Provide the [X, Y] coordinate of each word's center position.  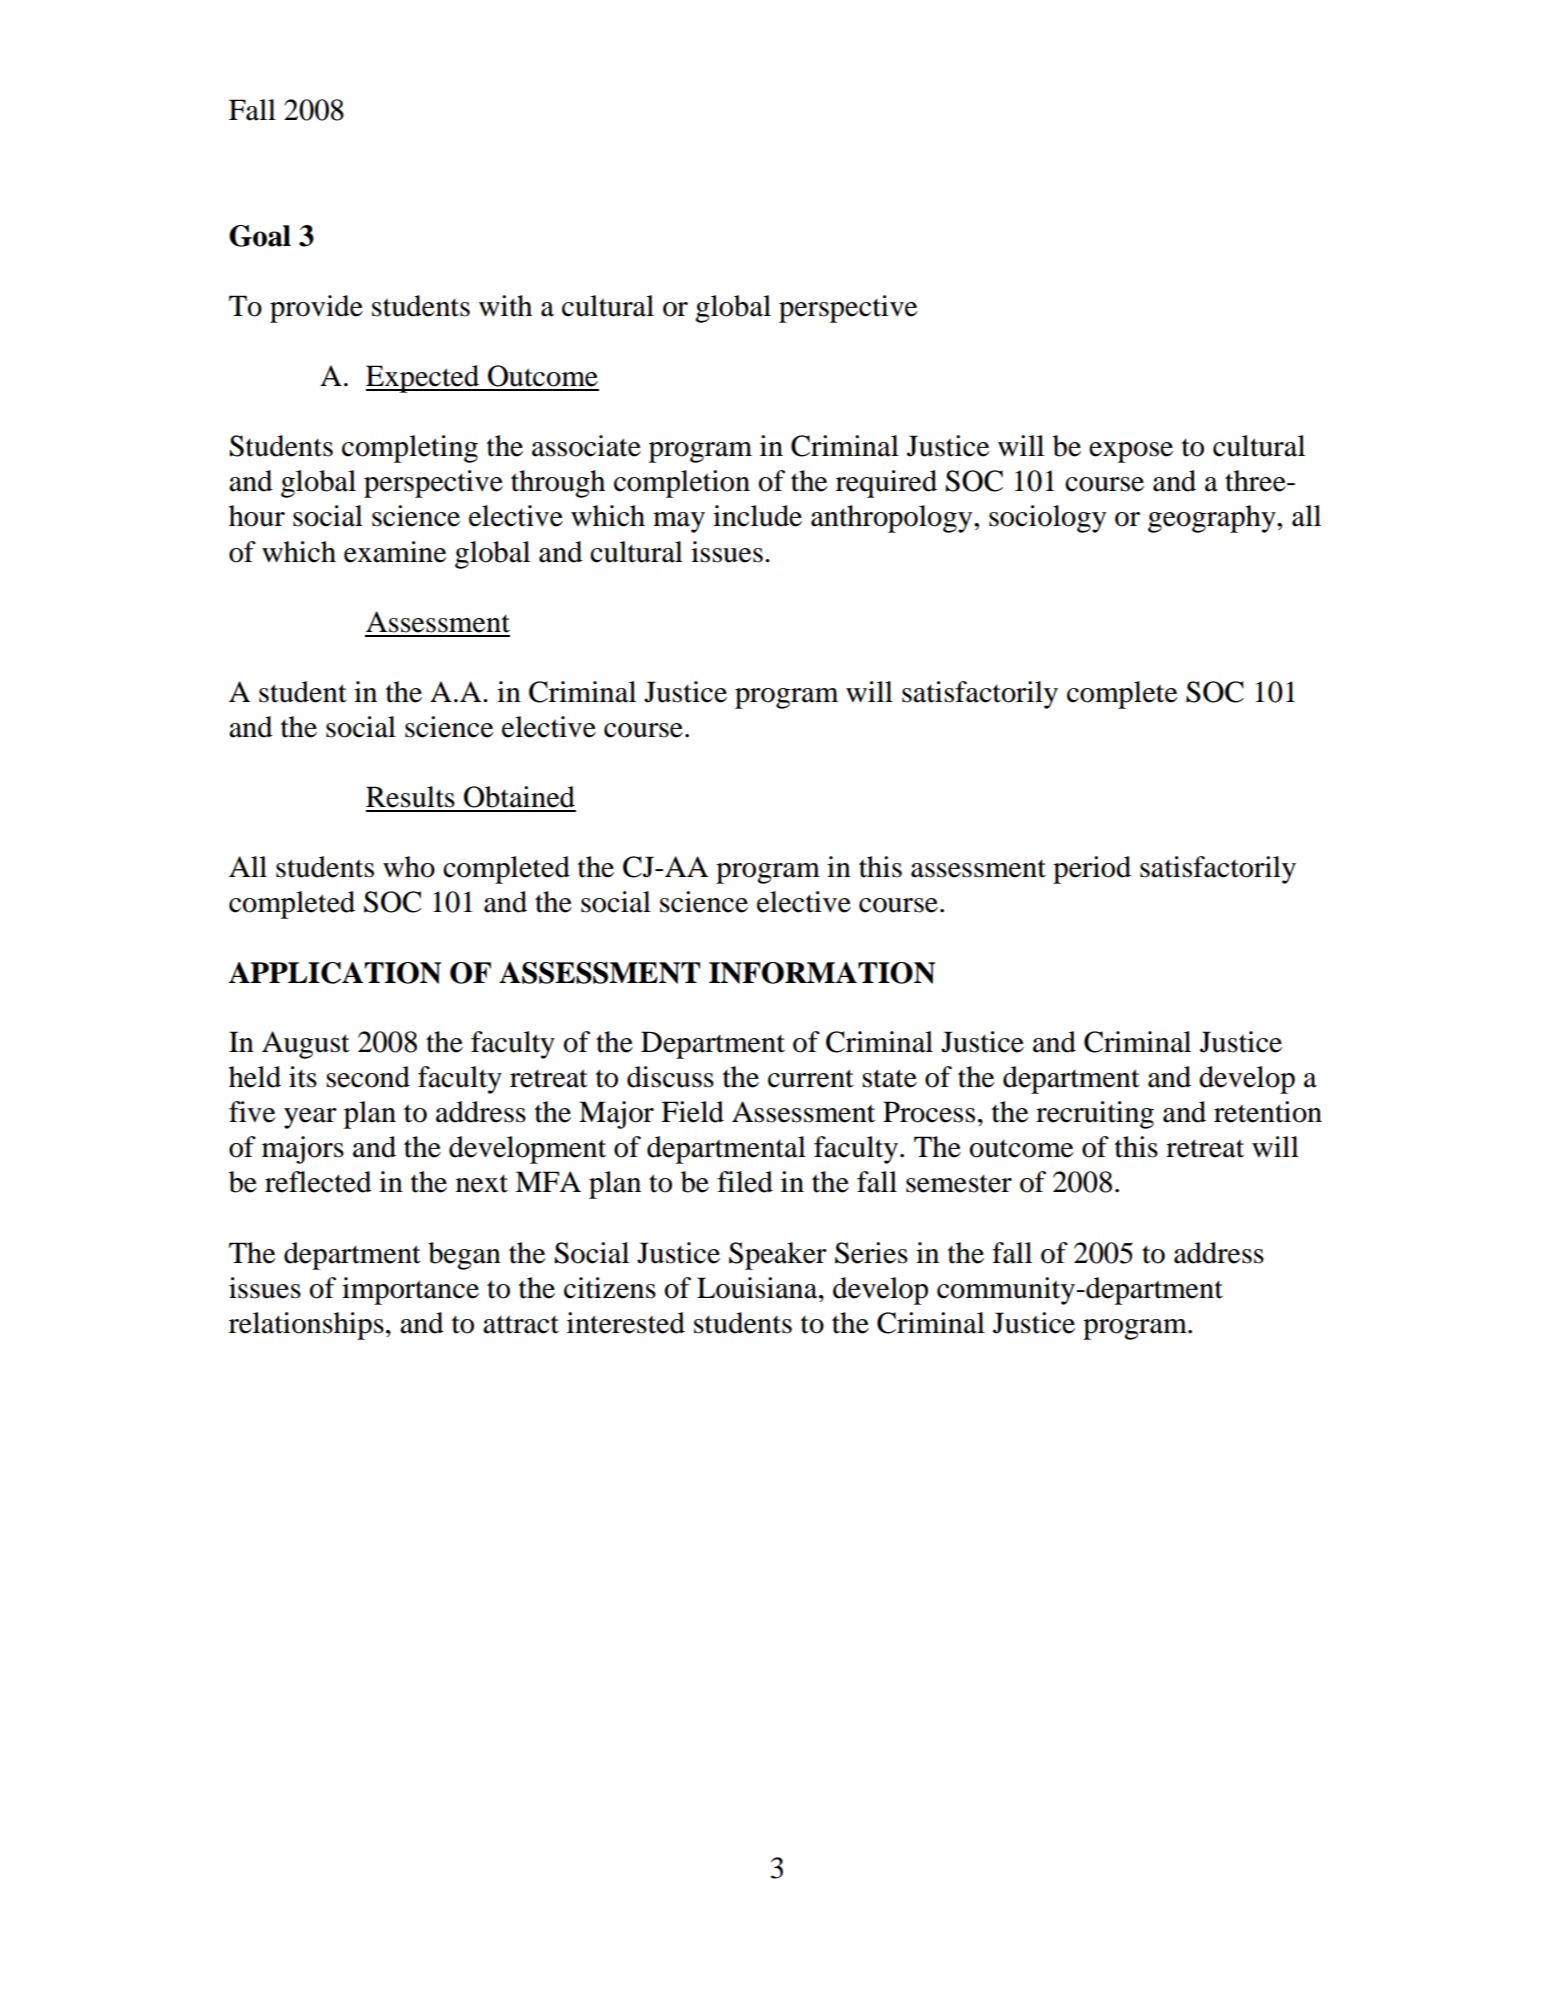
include [757, 516]
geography [1213, 519]
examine [395, 552]
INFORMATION [822, 973]
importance [410, 1291]
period [1092, 870]
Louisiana [758, 1288]
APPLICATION [335, 973]
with [505, 306]
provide [316, 309]
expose [1131, 452]
